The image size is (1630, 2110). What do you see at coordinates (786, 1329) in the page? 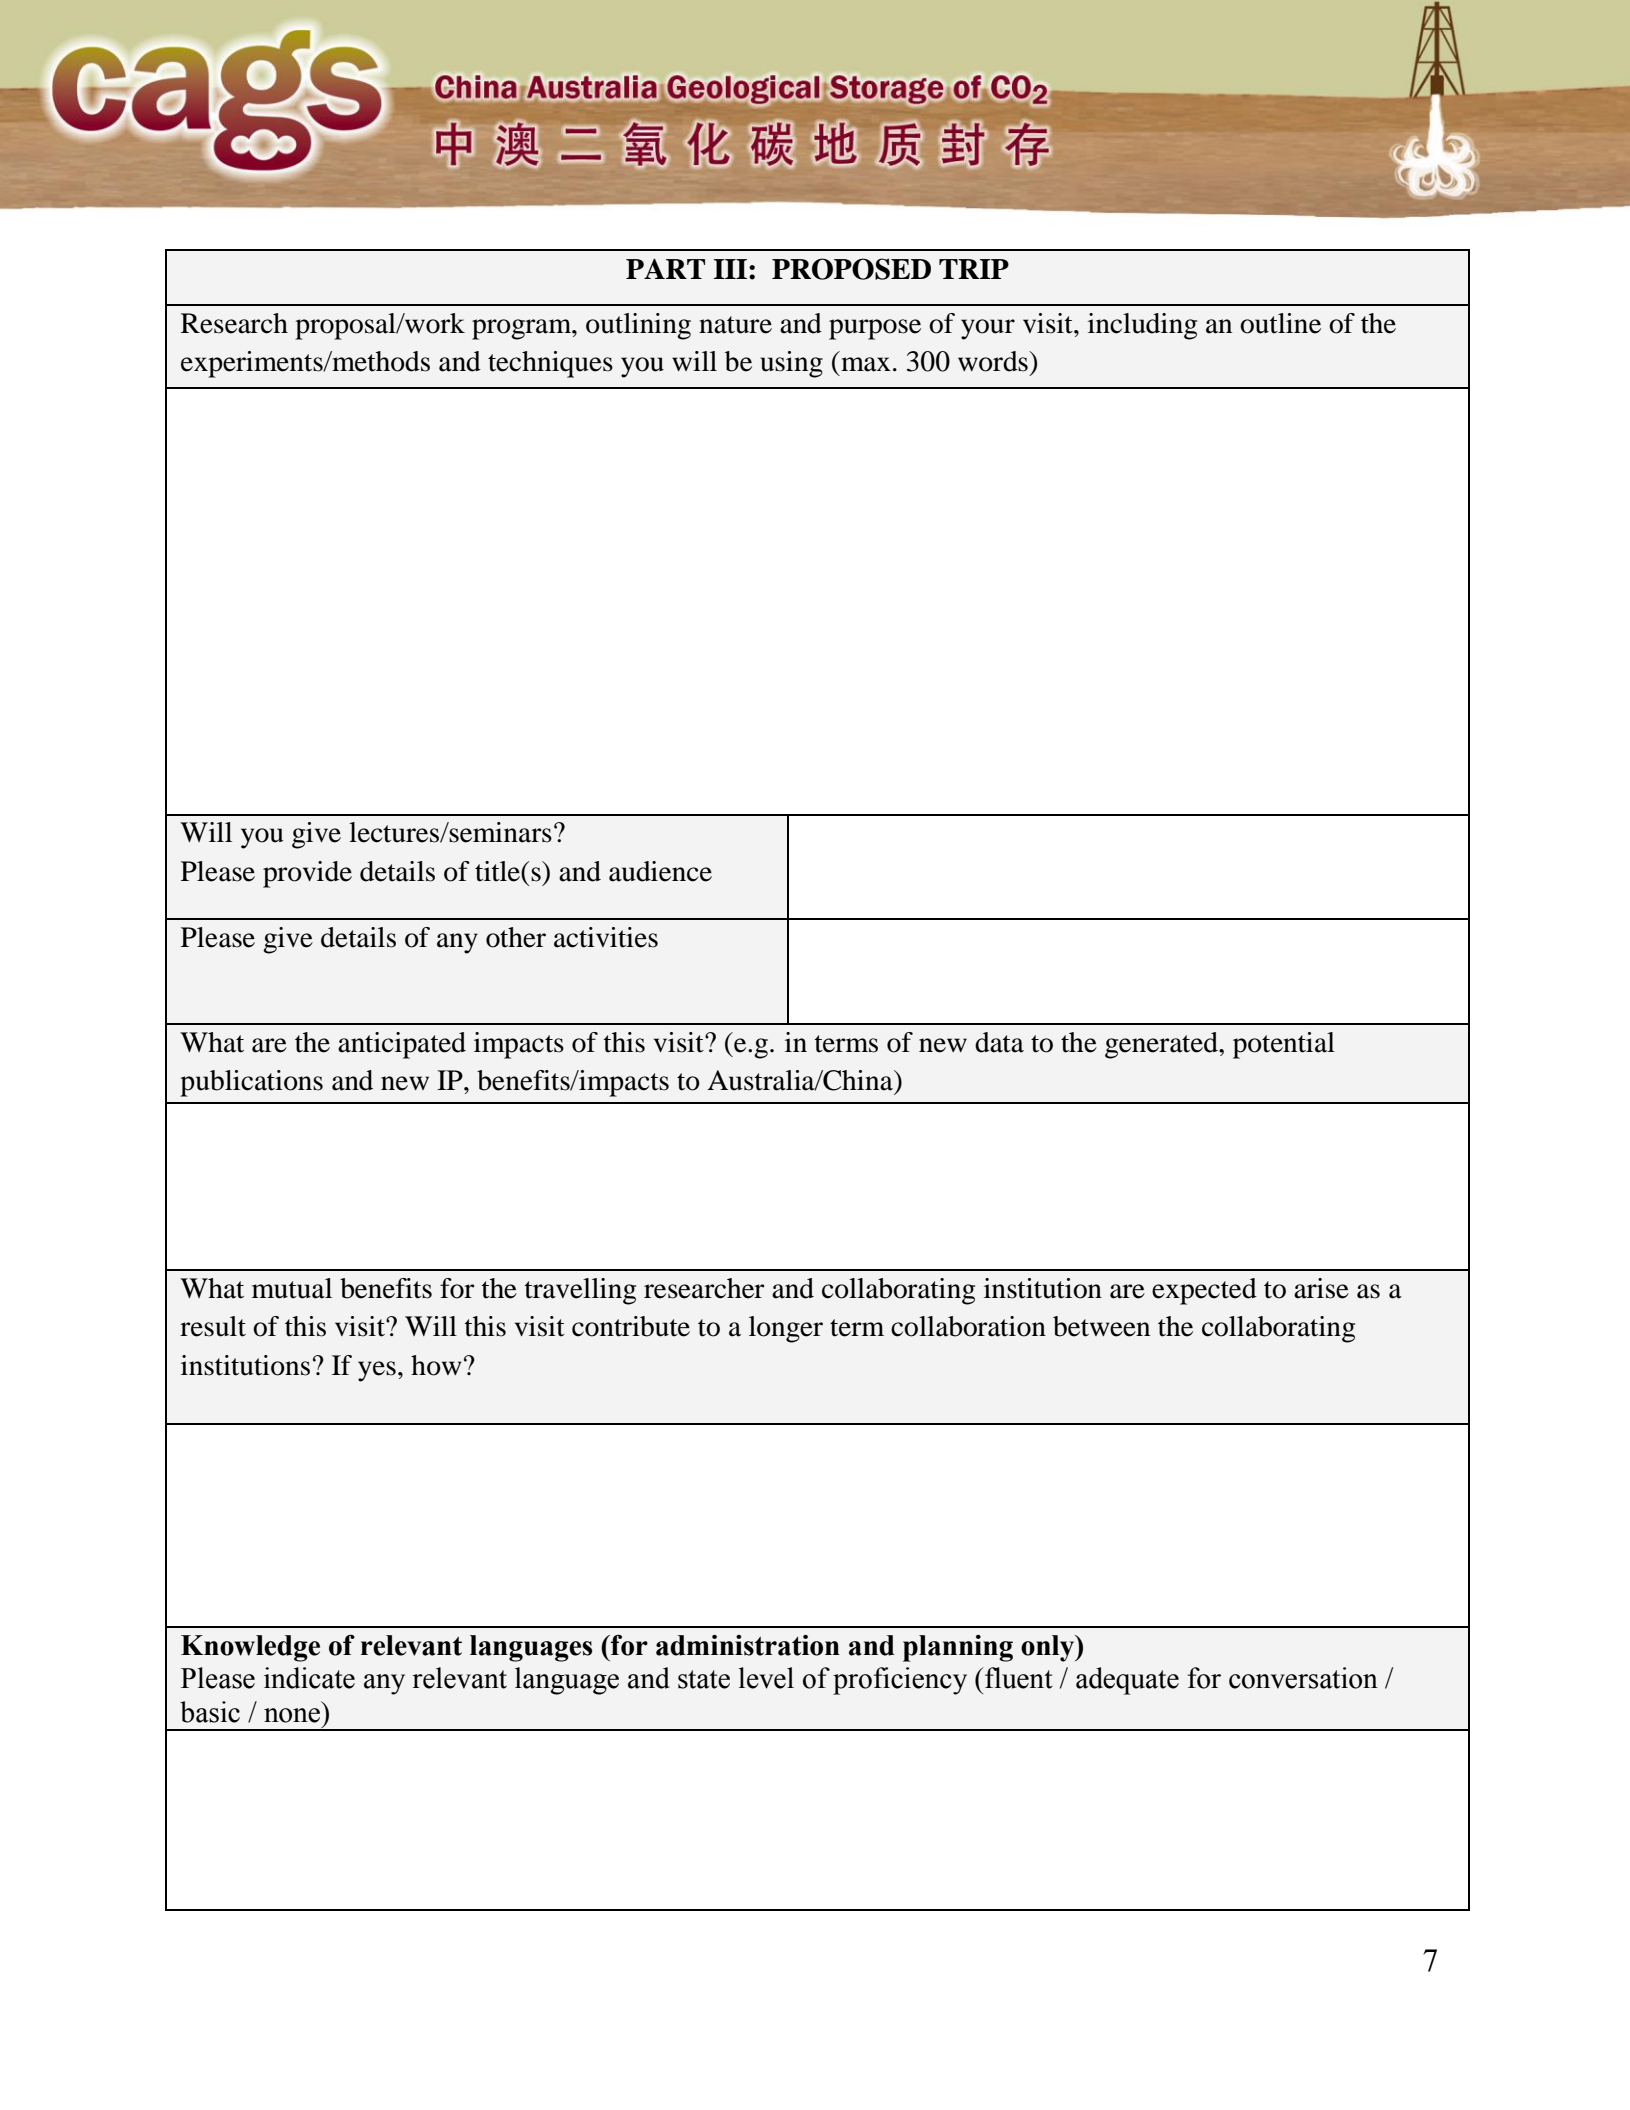
I see `longer` at bounding box center [786, 1329].
